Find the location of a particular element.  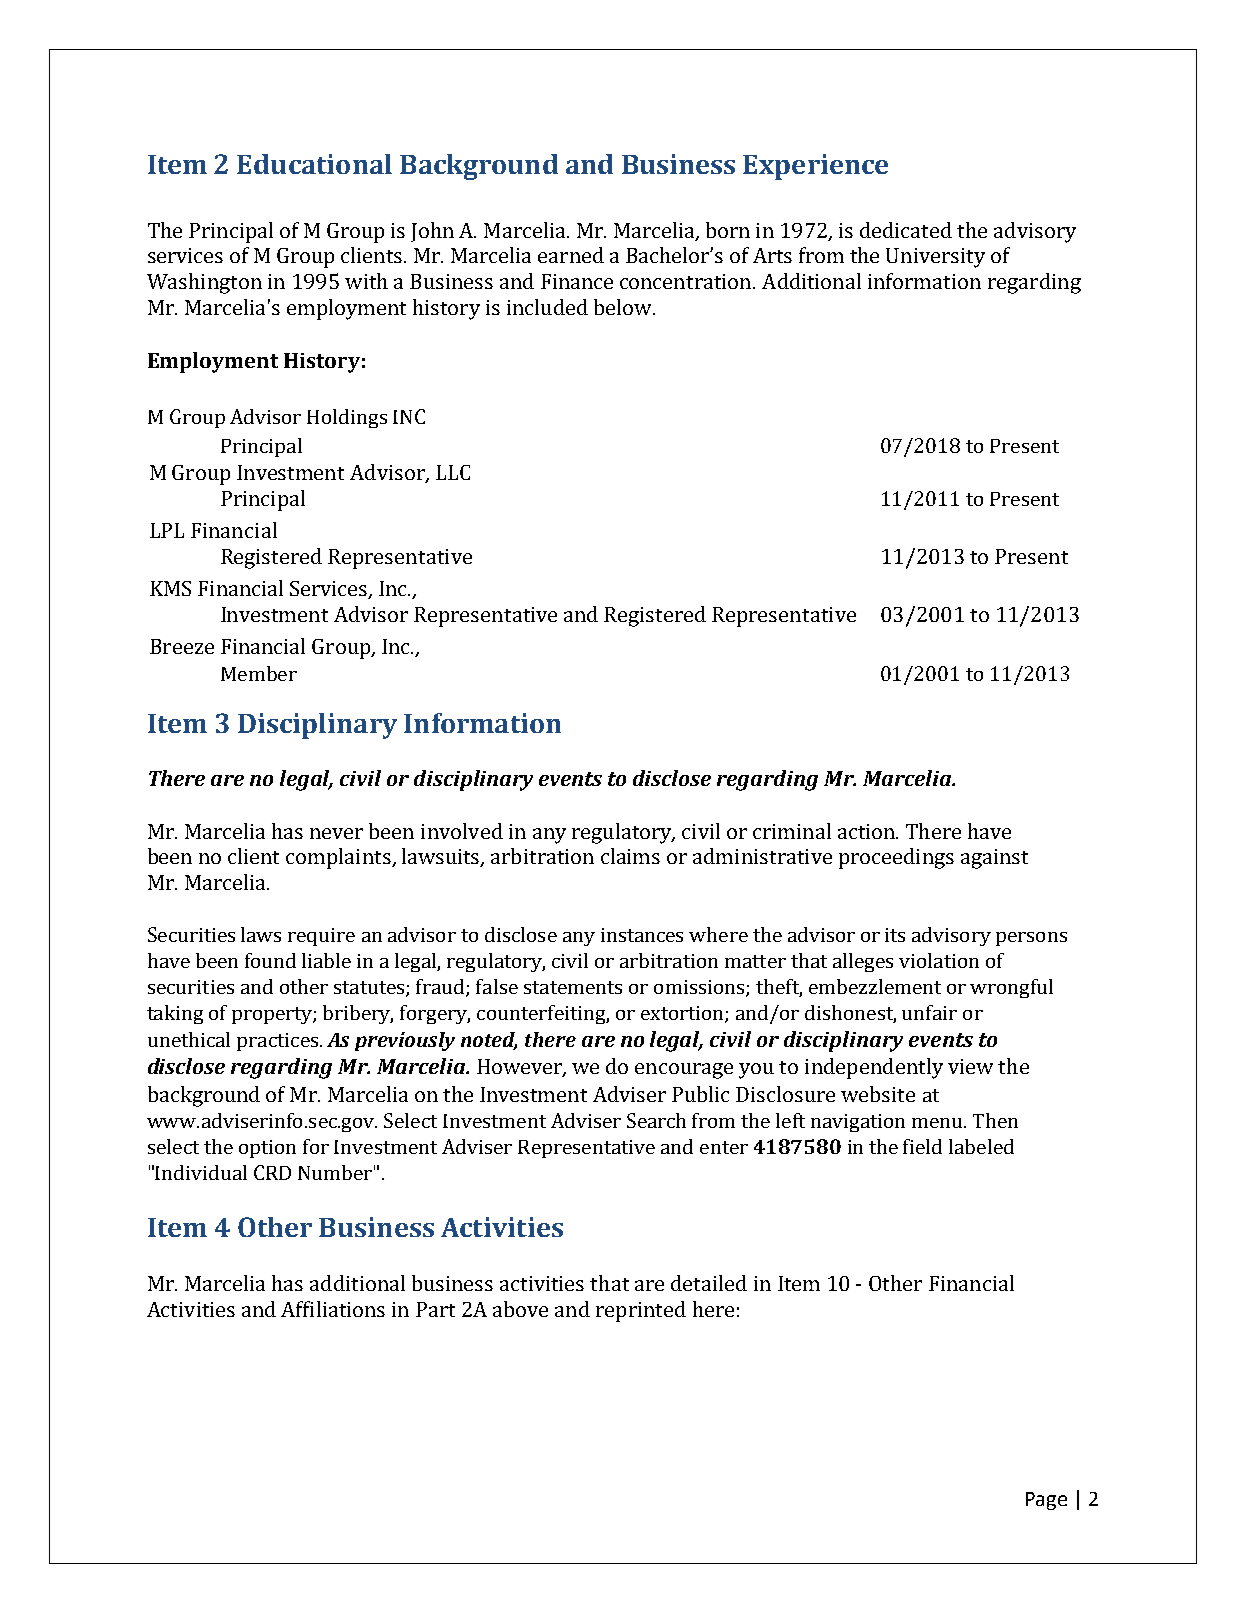

reprinted is located at coordinates (641, 1311).
